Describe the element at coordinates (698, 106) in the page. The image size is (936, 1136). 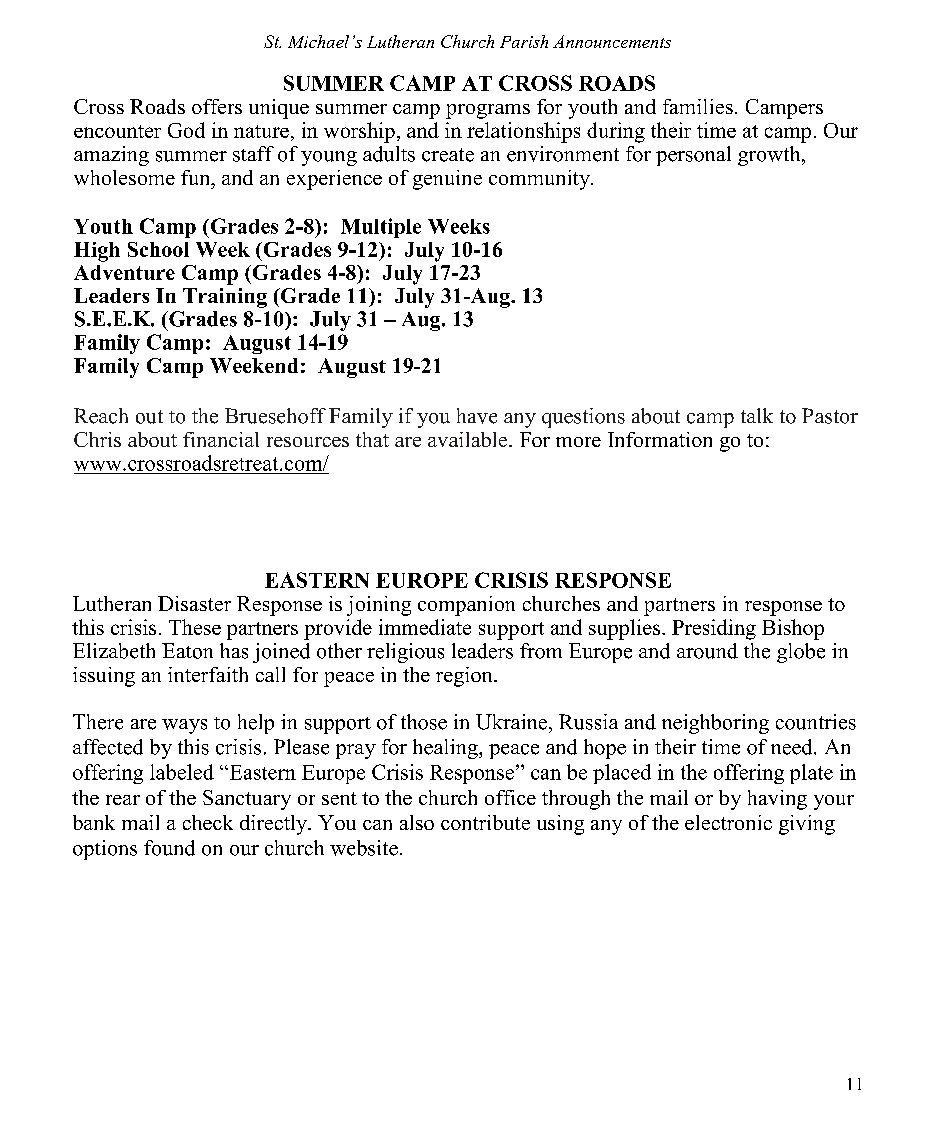
I see `families` at that location.
